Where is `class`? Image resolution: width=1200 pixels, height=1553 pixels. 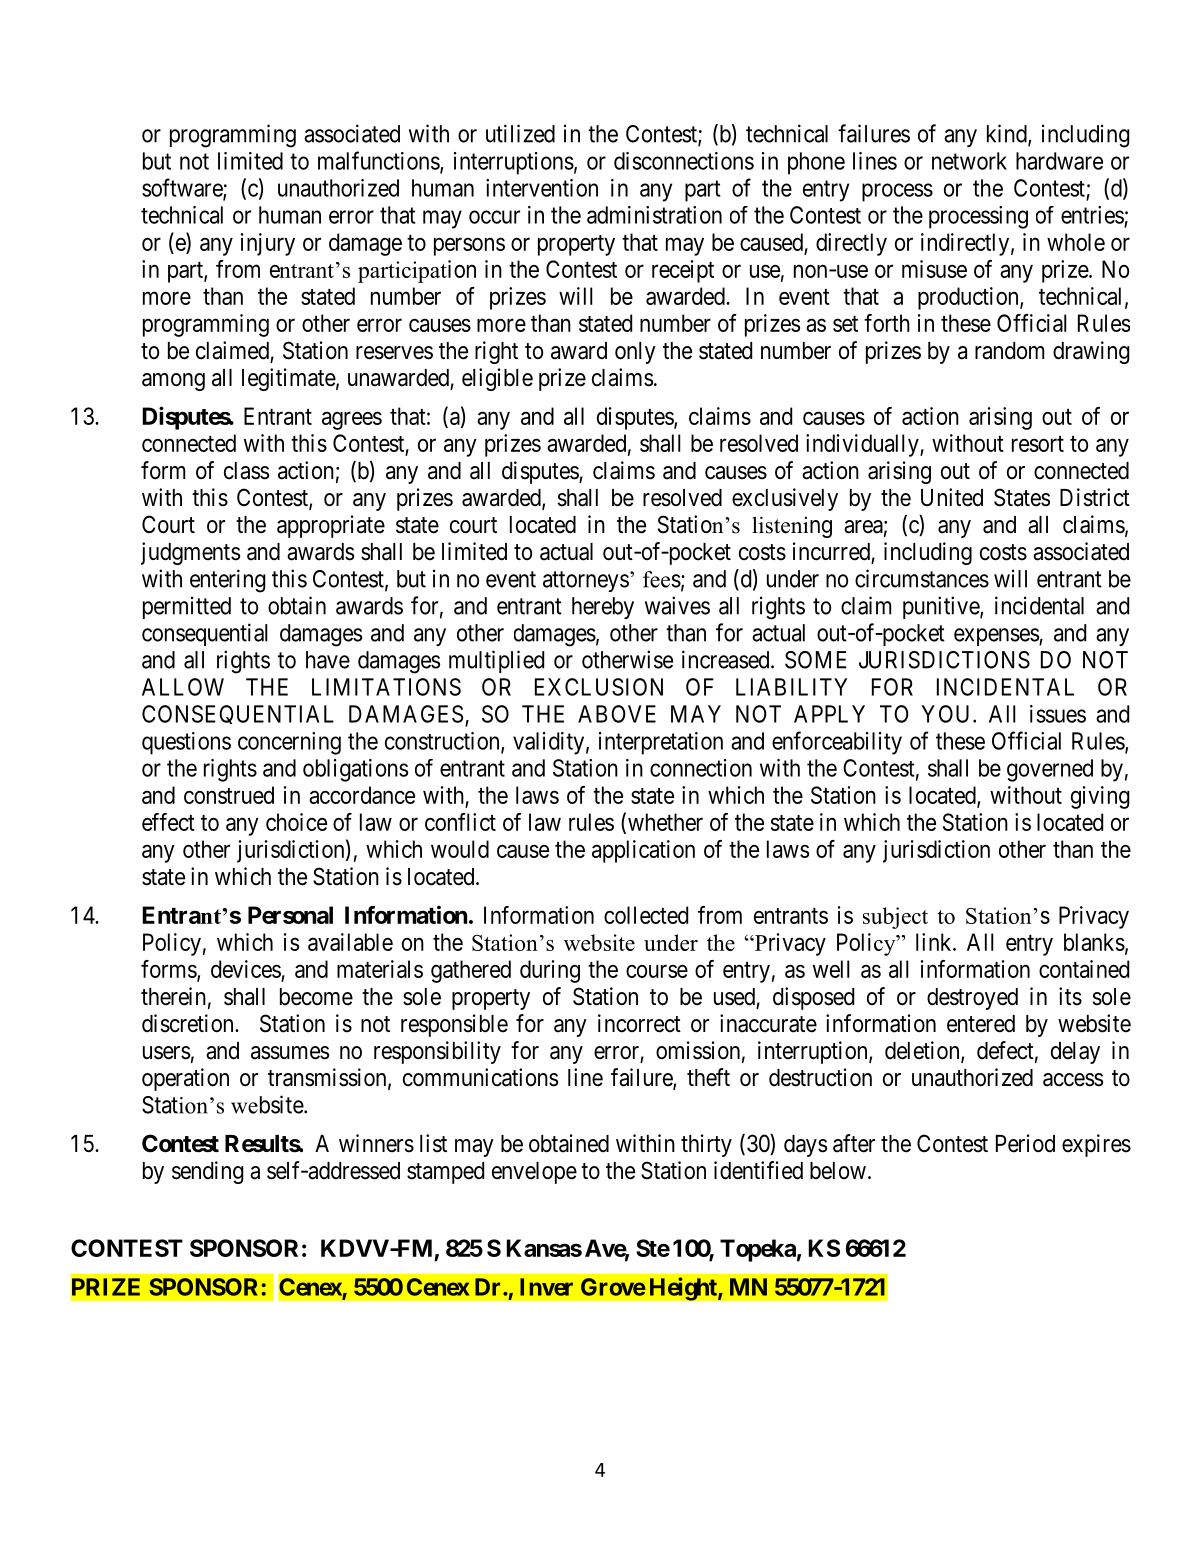 class is located at coordinates (246, 471).
